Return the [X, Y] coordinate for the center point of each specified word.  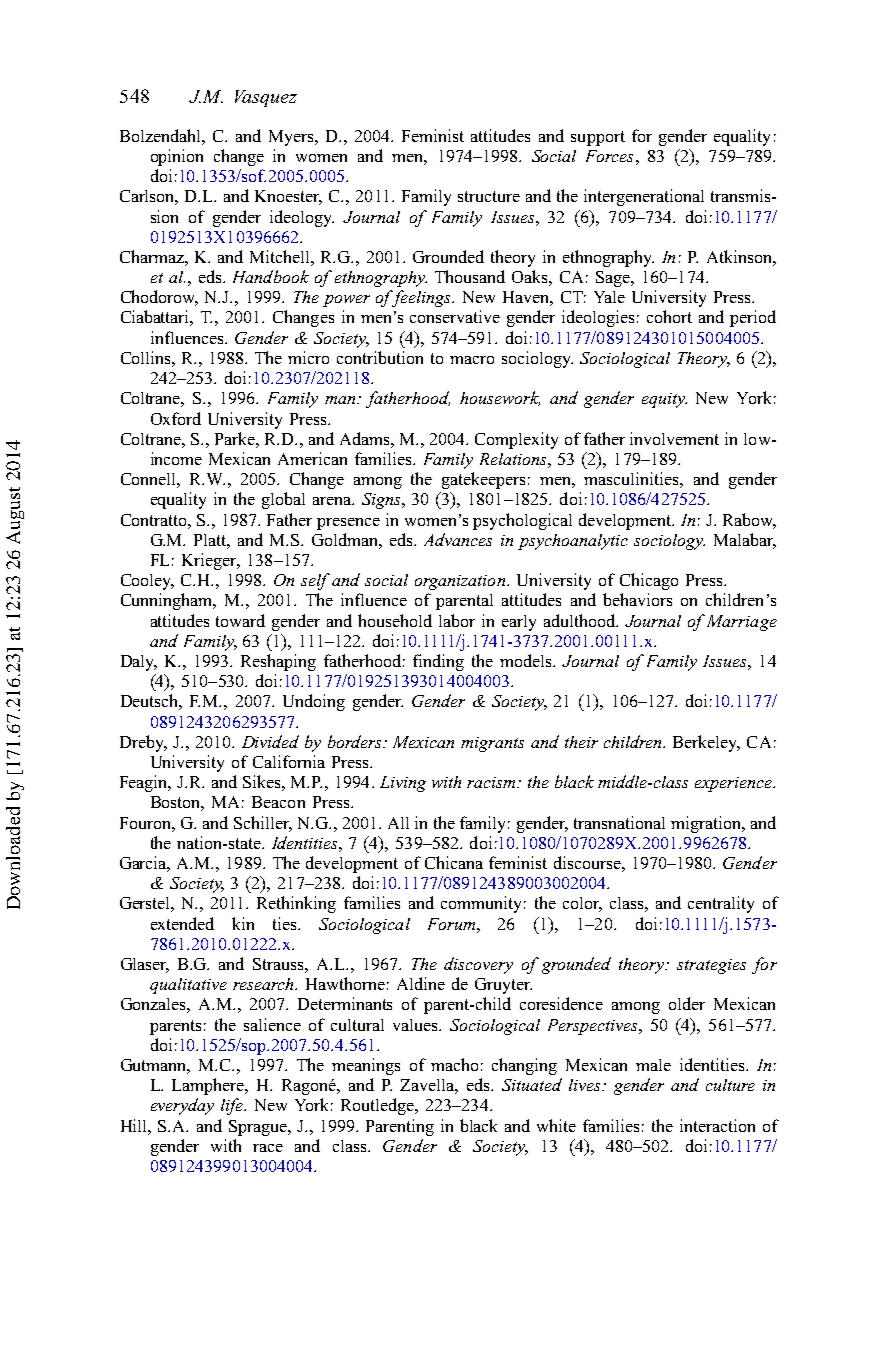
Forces [609, 156]
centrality [721, 904]
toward [240, 620]
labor [457, 620]
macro [472, 360]
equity [664, 400]
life [233, 1106]
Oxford [176, 418]
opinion [177, 157]
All [398, 823]
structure [489, 196]
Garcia [145, 864]
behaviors [637, 599]
